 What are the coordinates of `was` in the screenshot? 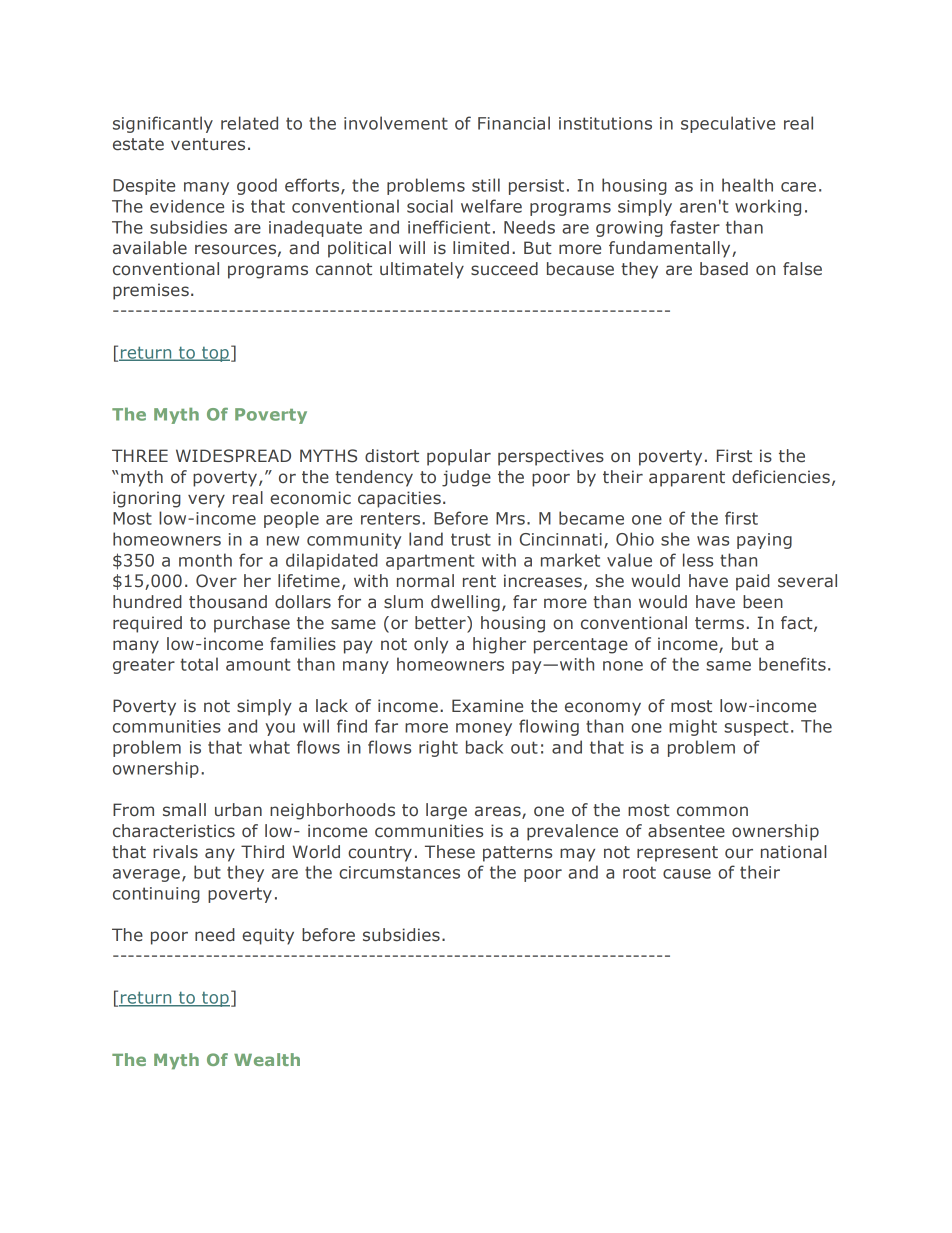 It's located at (713, 541).
